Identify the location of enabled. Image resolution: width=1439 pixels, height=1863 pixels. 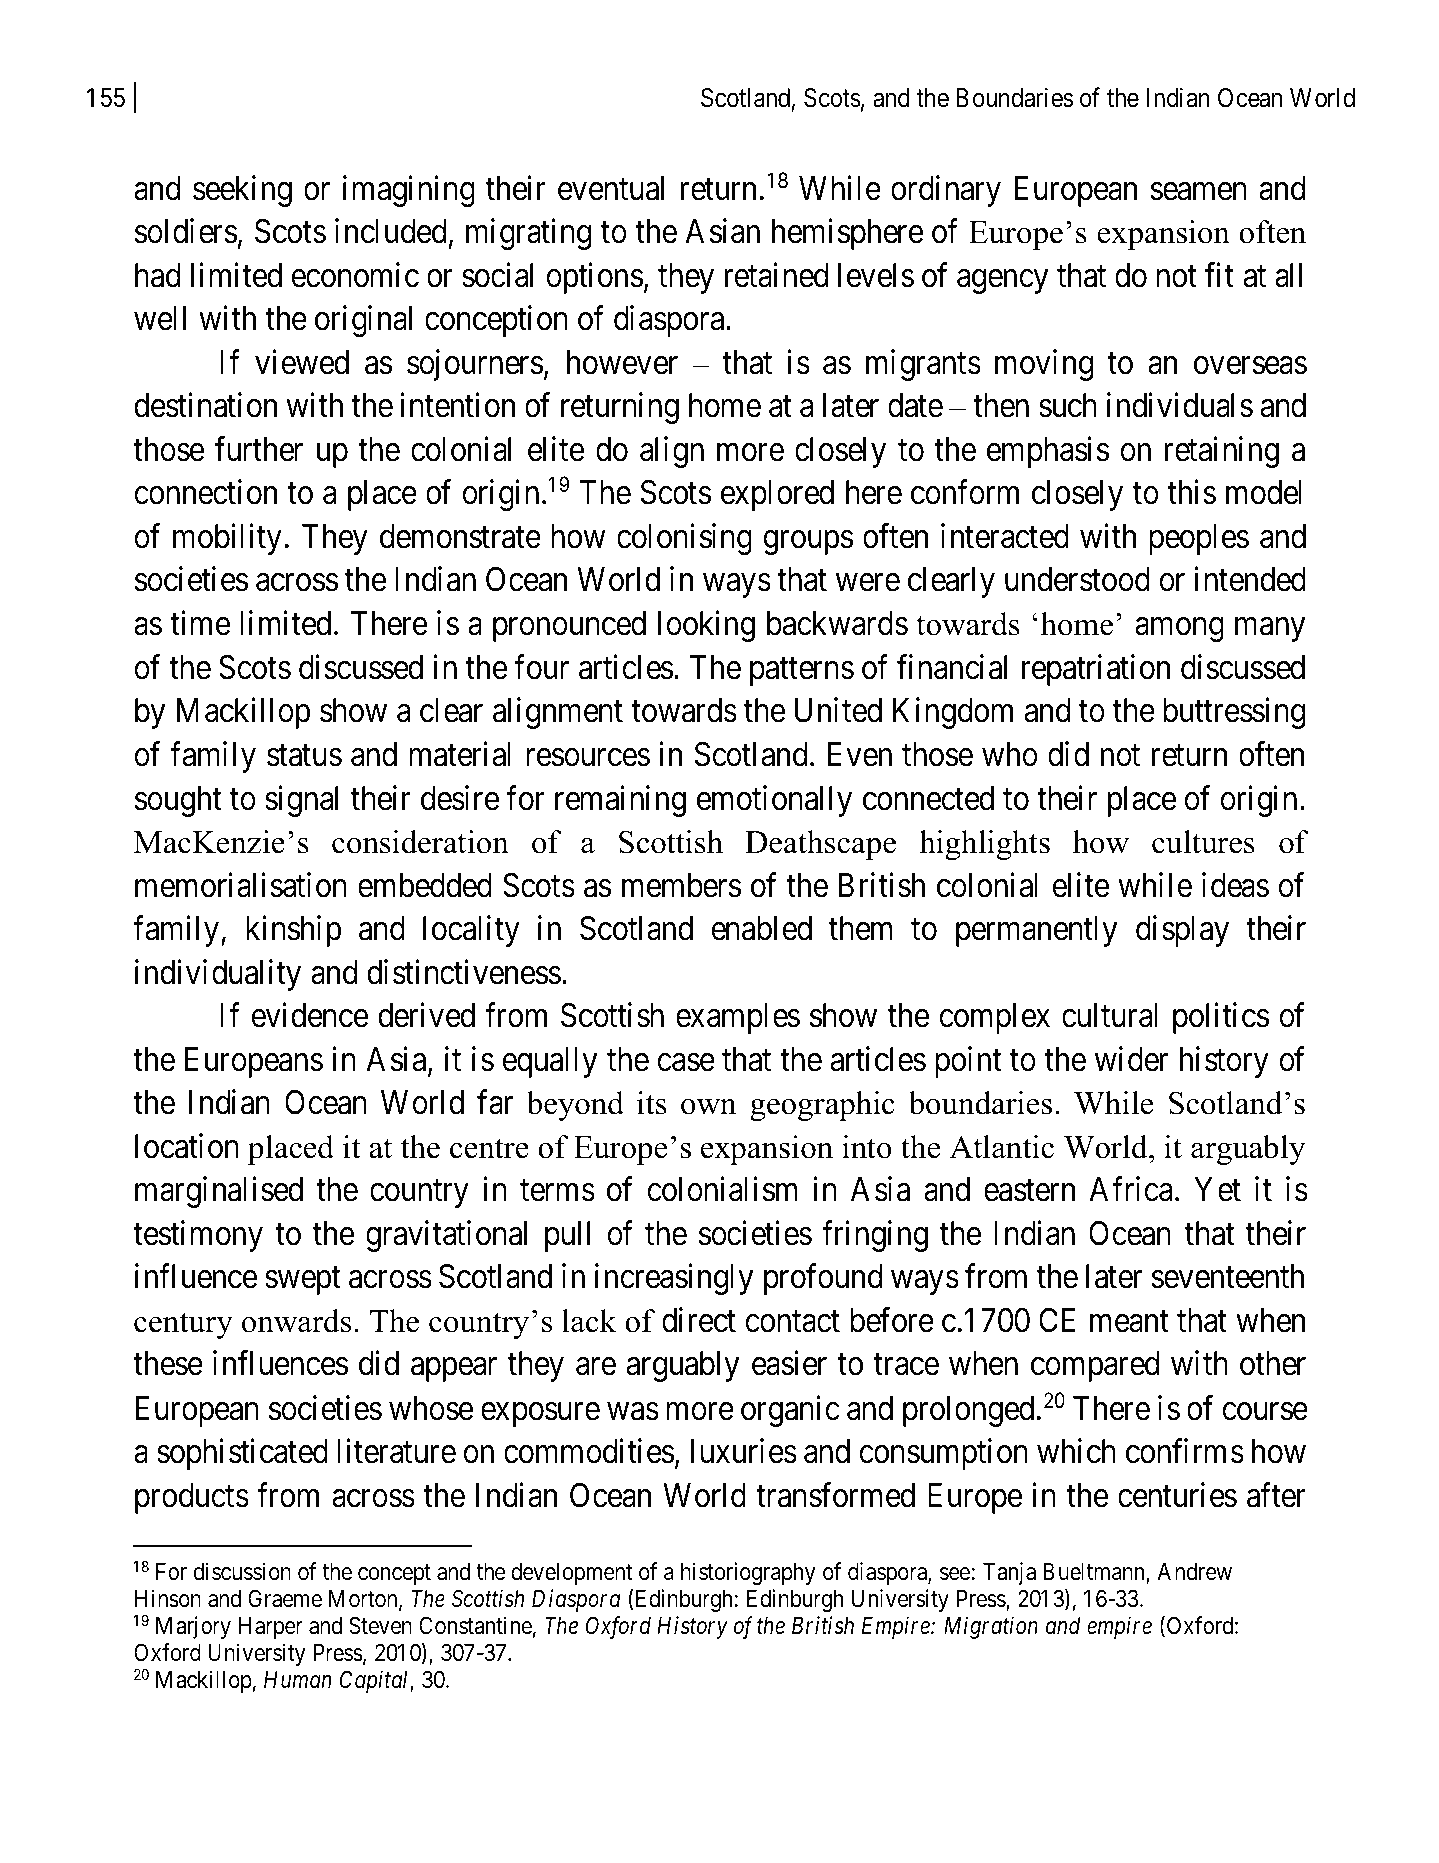
(761, 928).
